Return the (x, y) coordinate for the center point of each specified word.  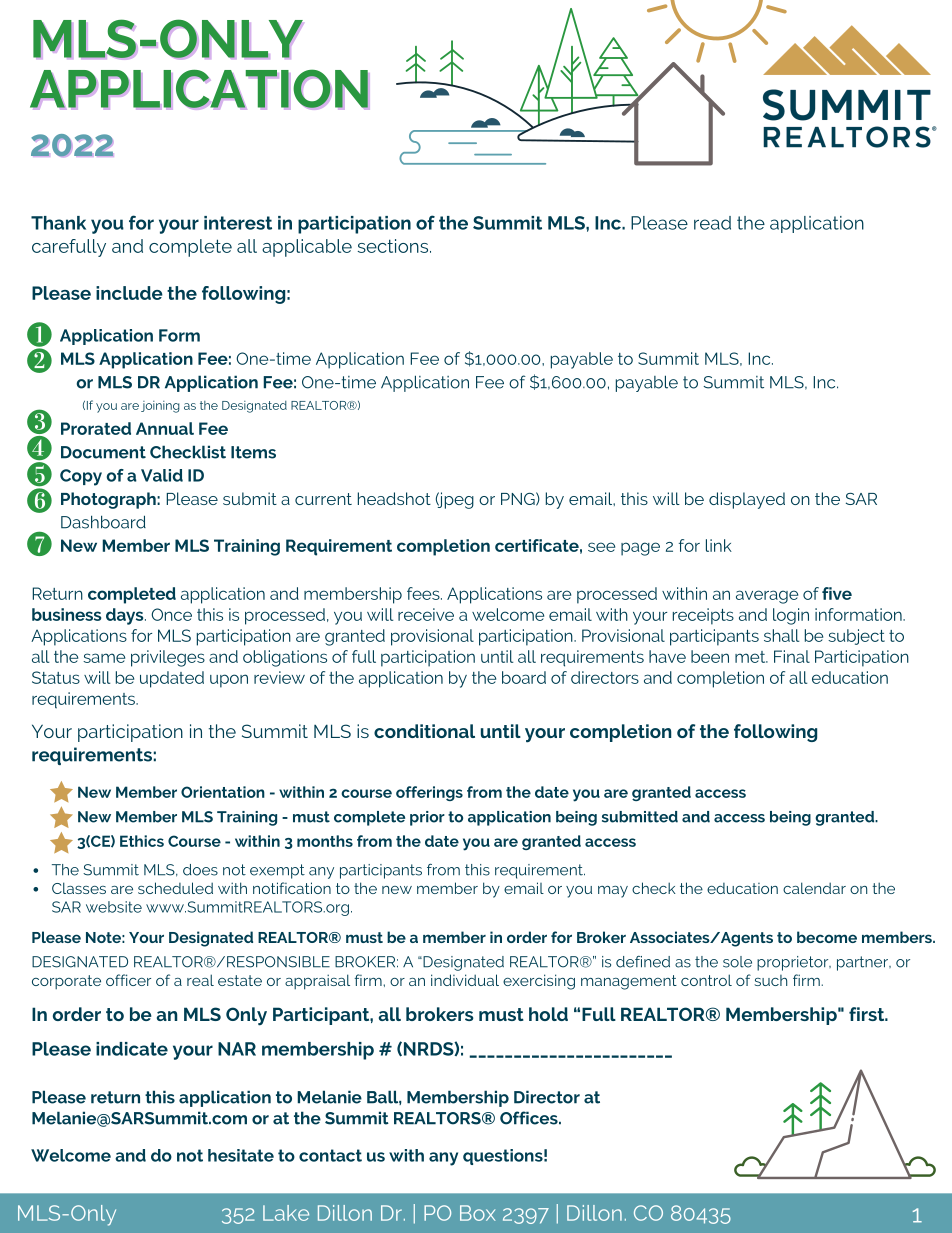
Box (478, 1213)
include (129, 293)
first (868, 1014)
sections (394, 246)
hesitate (241, 1155)
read (712, 223)
